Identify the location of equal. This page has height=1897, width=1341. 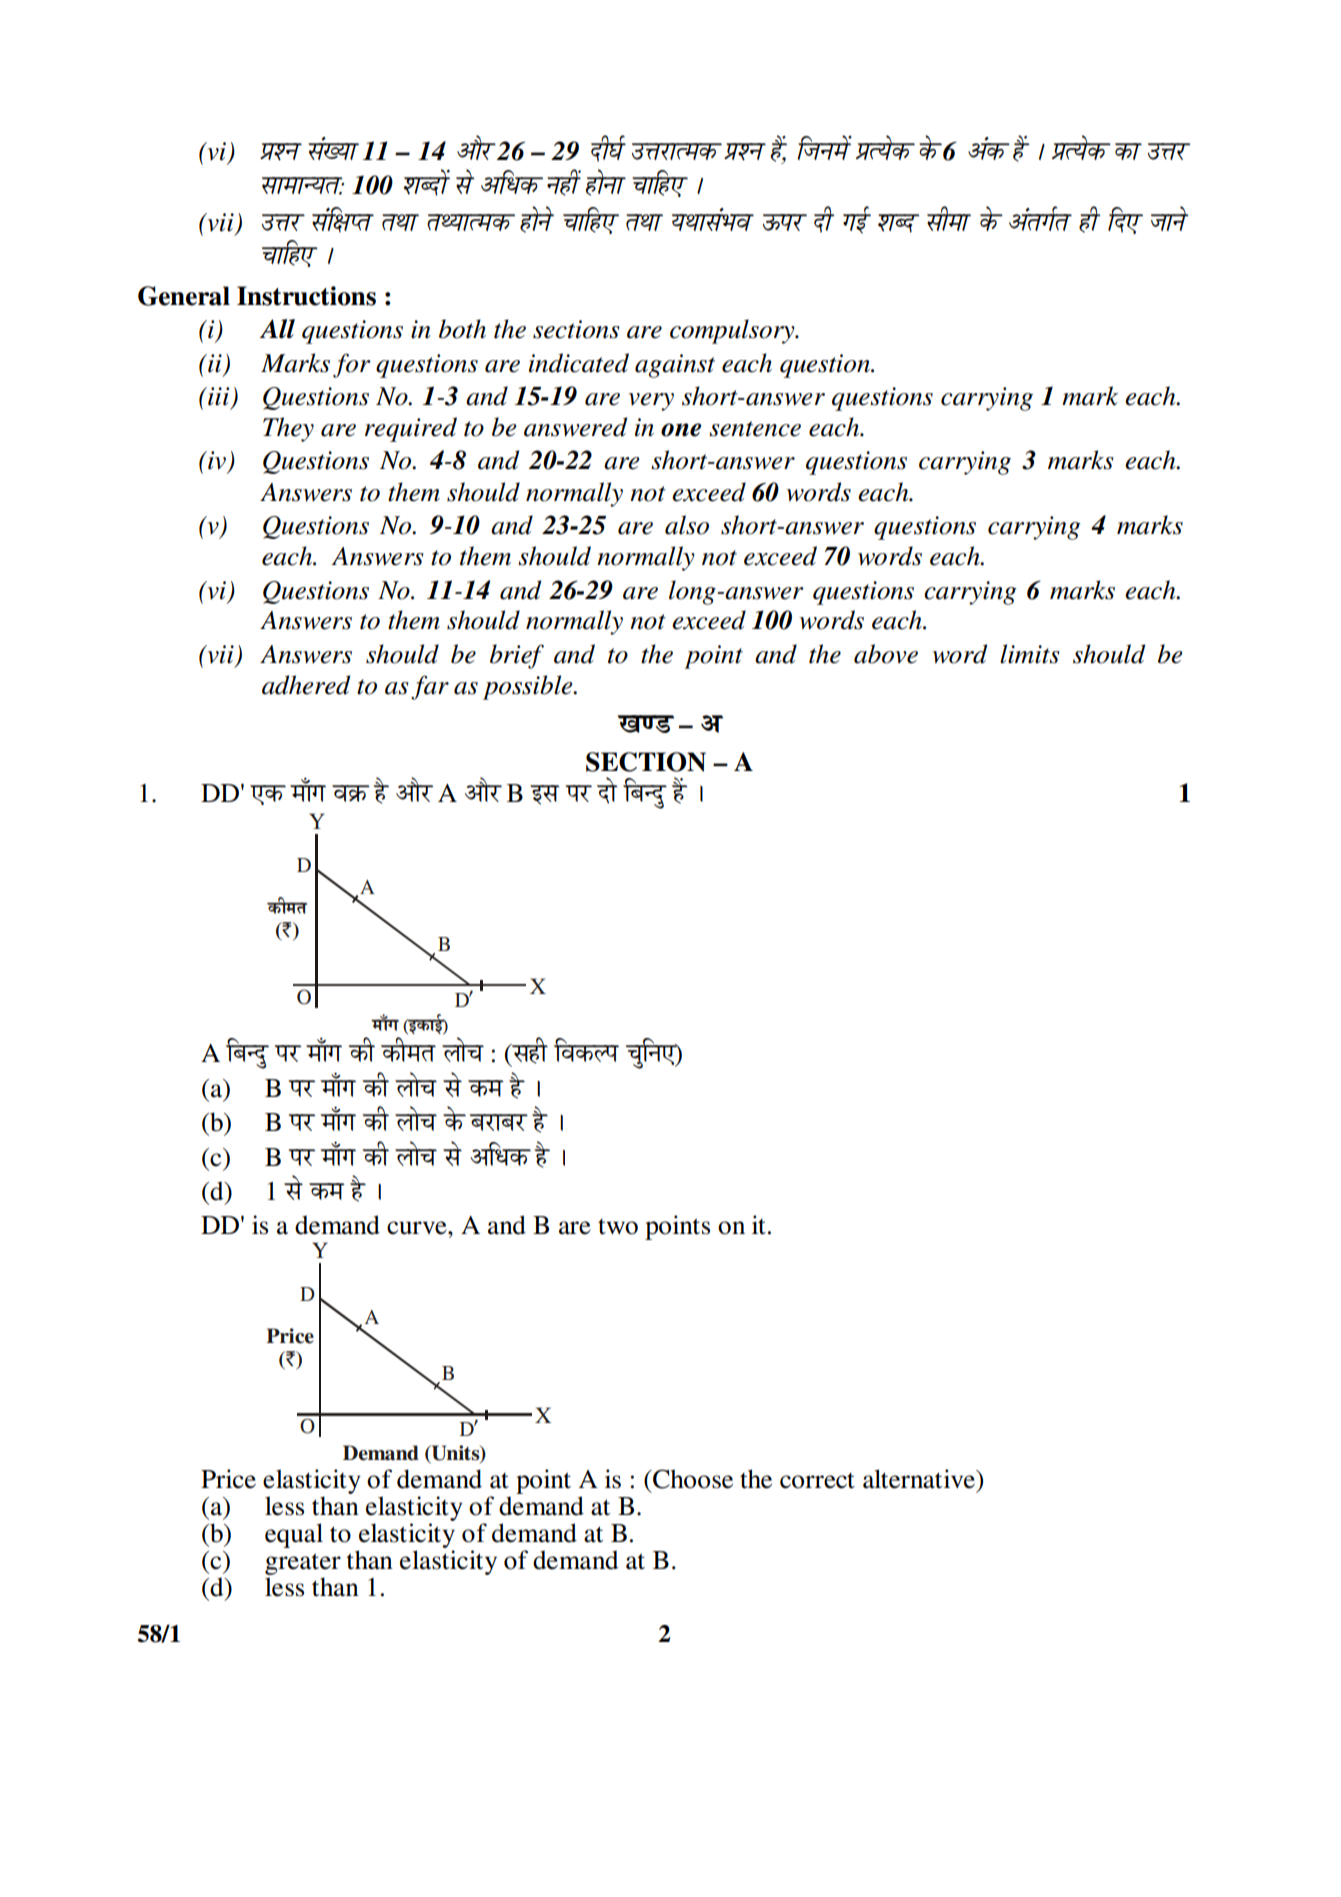
(294, 1535).
